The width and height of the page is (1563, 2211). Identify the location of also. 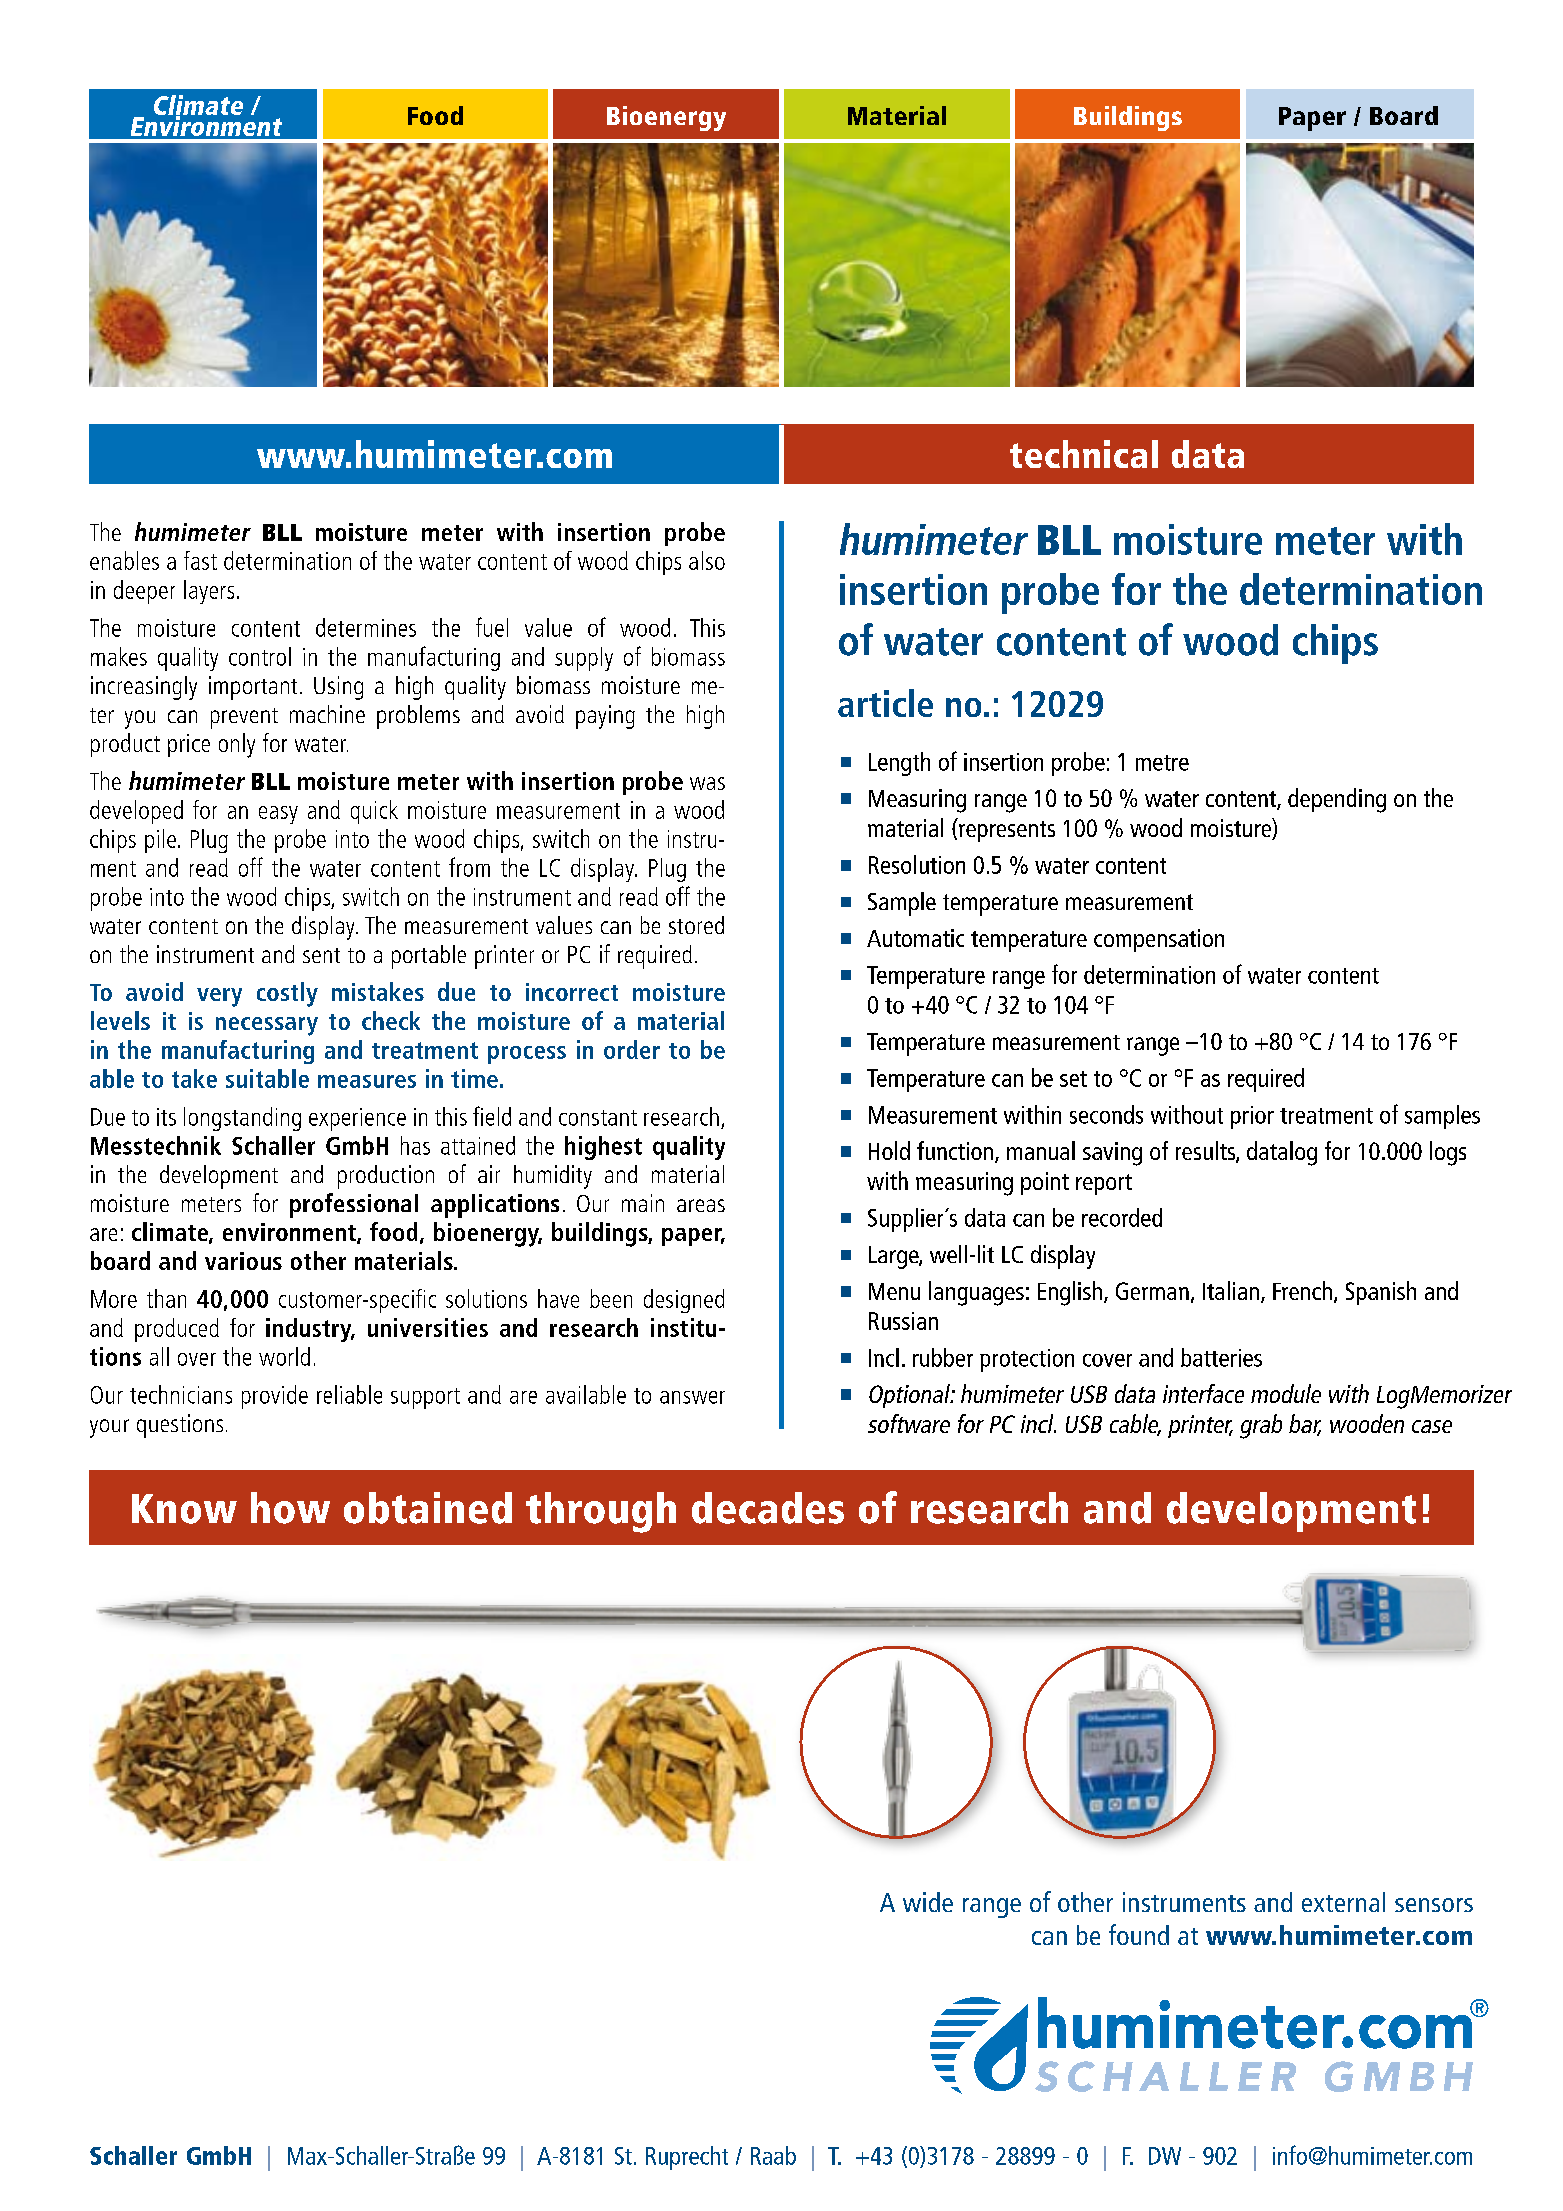
(707, 560).
